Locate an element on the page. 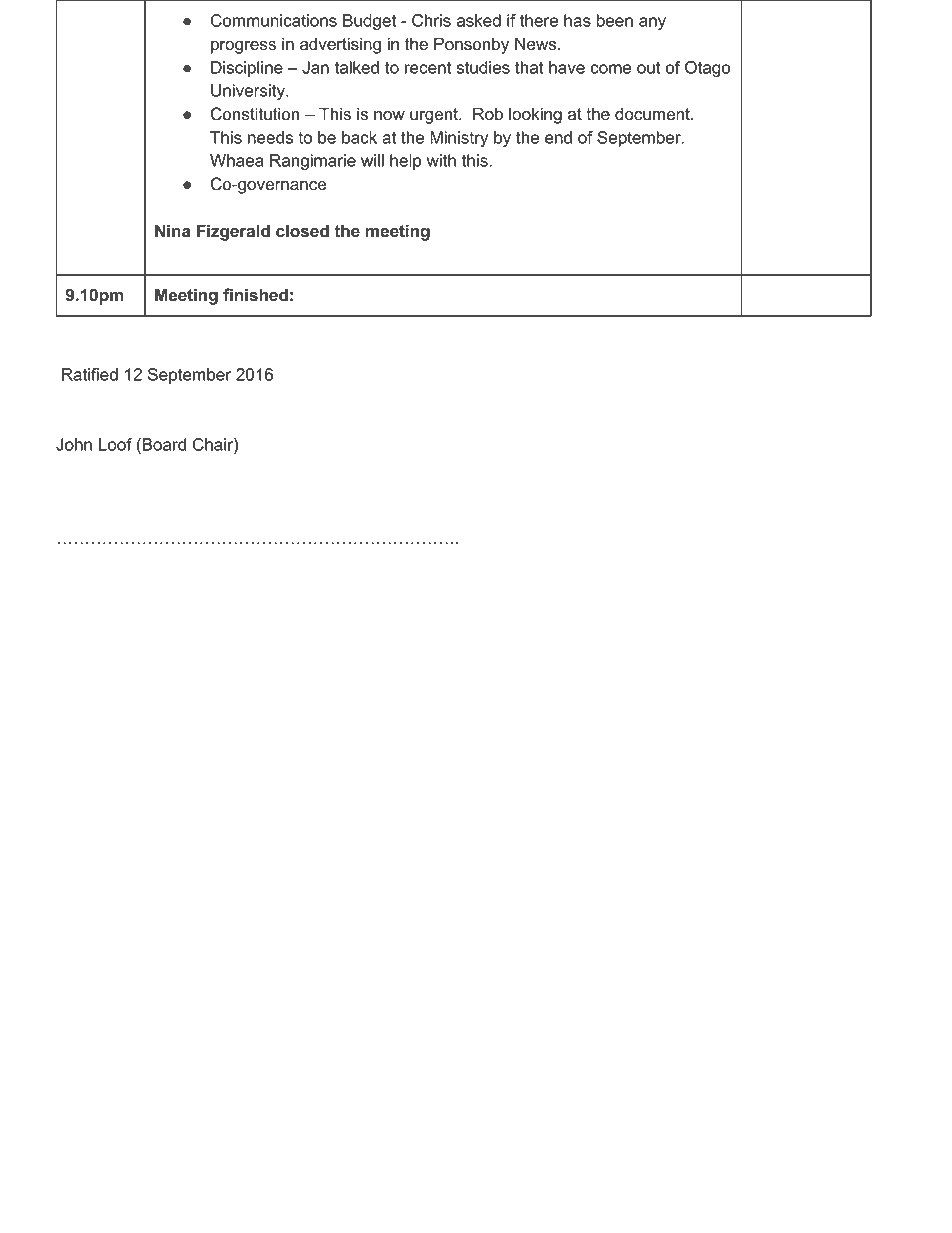  progress is located at coordinates (243, 47).
